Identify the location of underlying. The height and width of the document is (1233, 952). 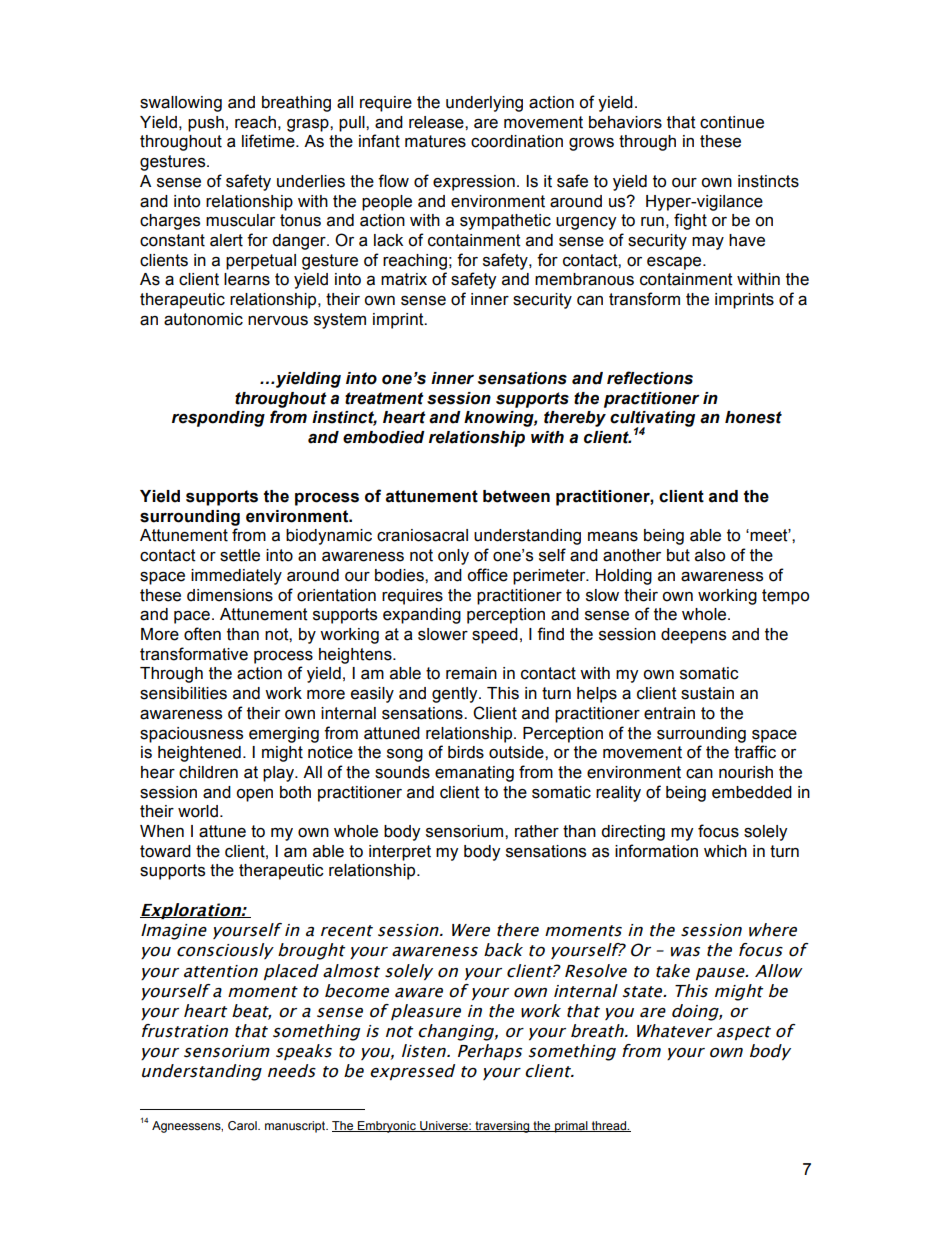
(484, 104).
